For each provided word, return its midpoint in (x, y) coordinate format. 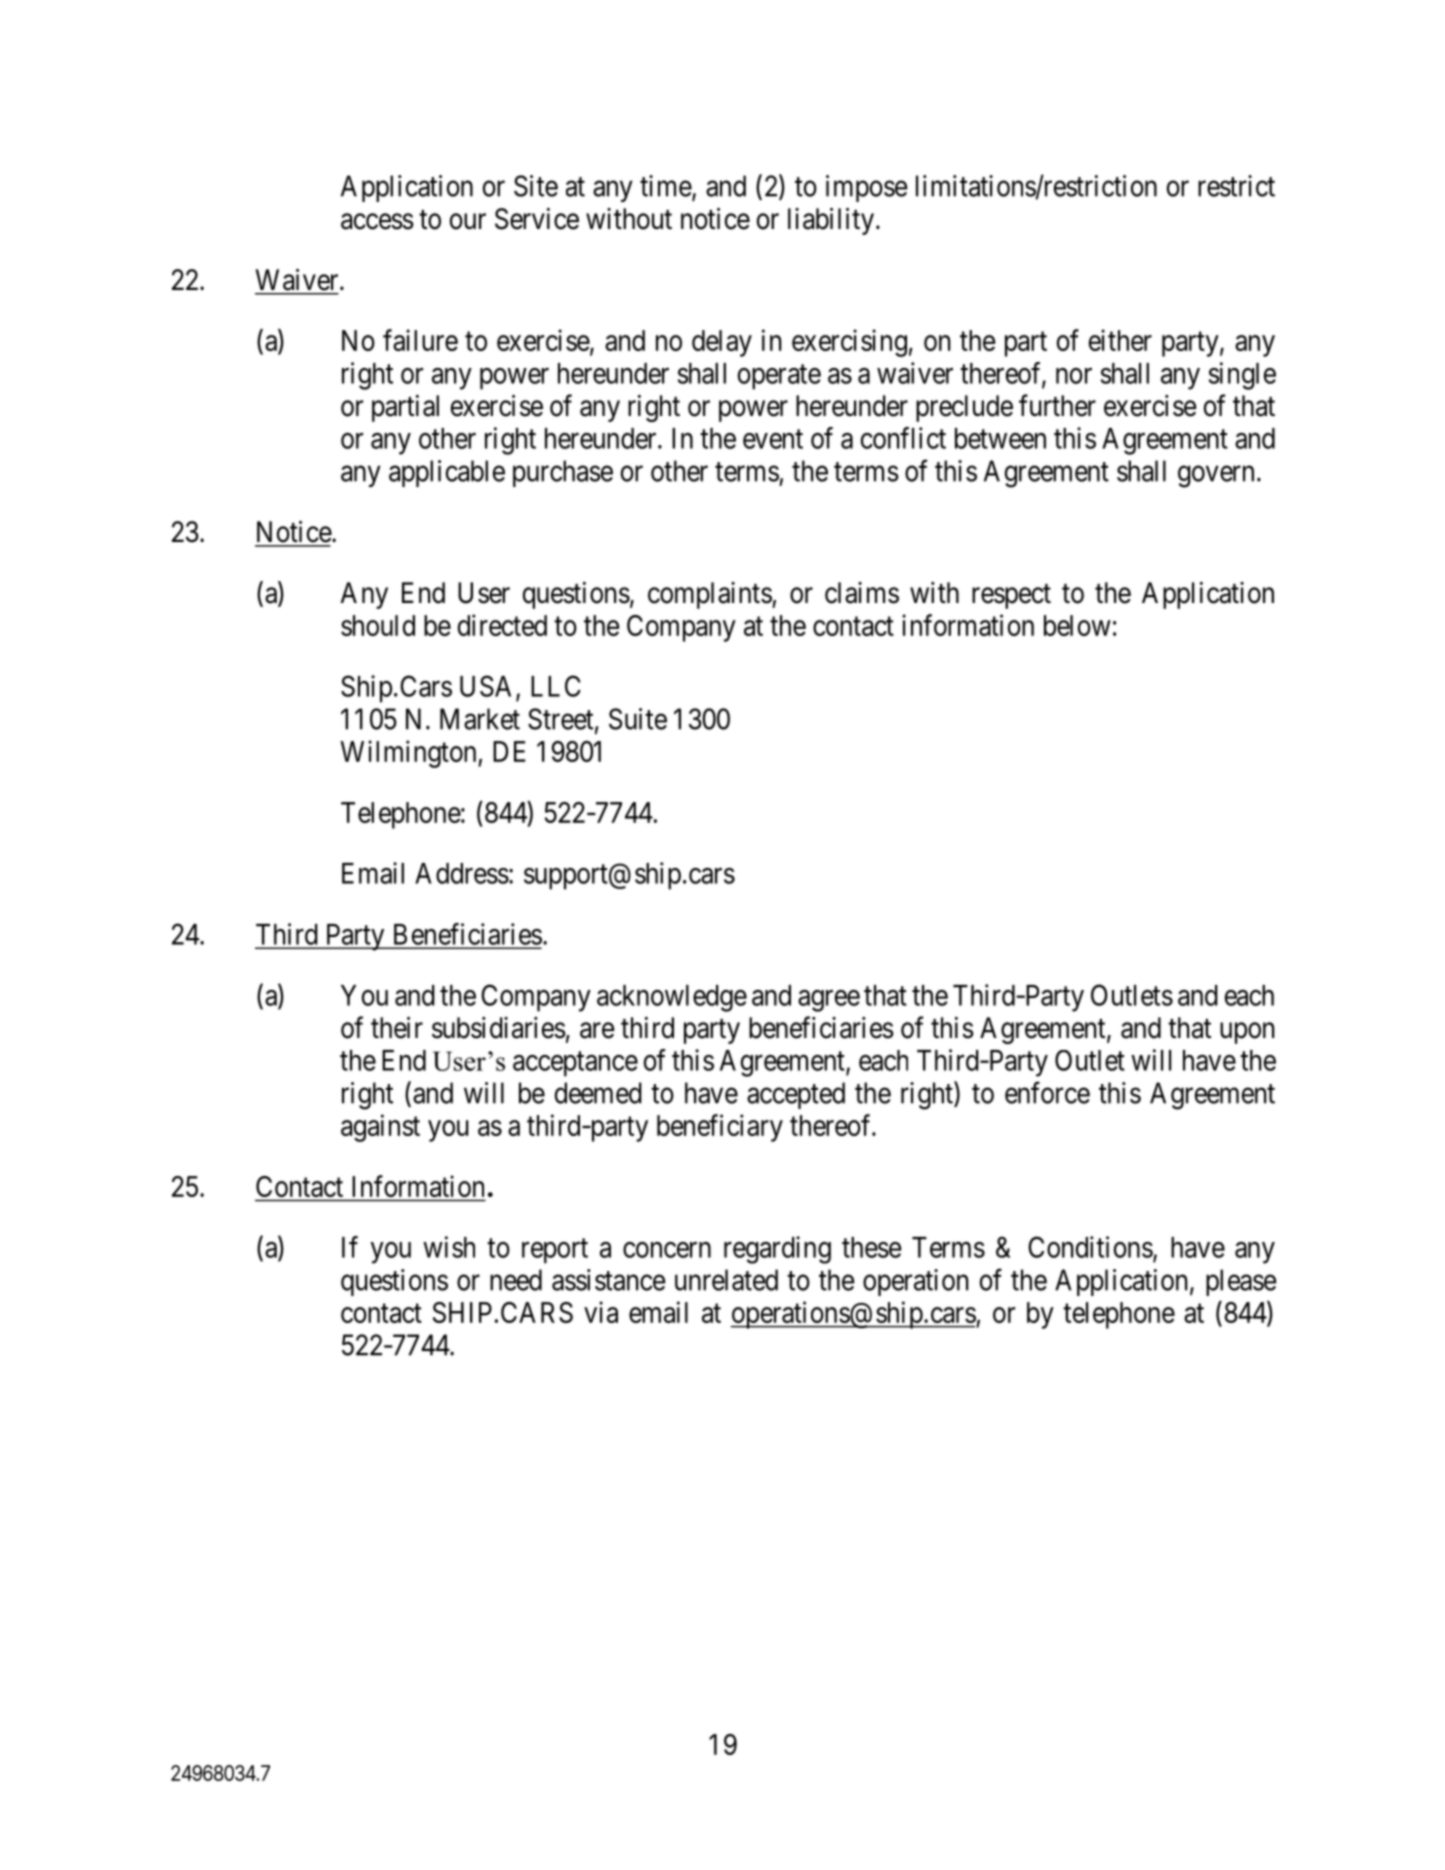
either (1120, 340)
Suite (638, 719)
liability (831, 221)
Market (480, 719)
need (516, 1280)
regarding (777, 1250)
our (468, 221)
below (1077, 625)
